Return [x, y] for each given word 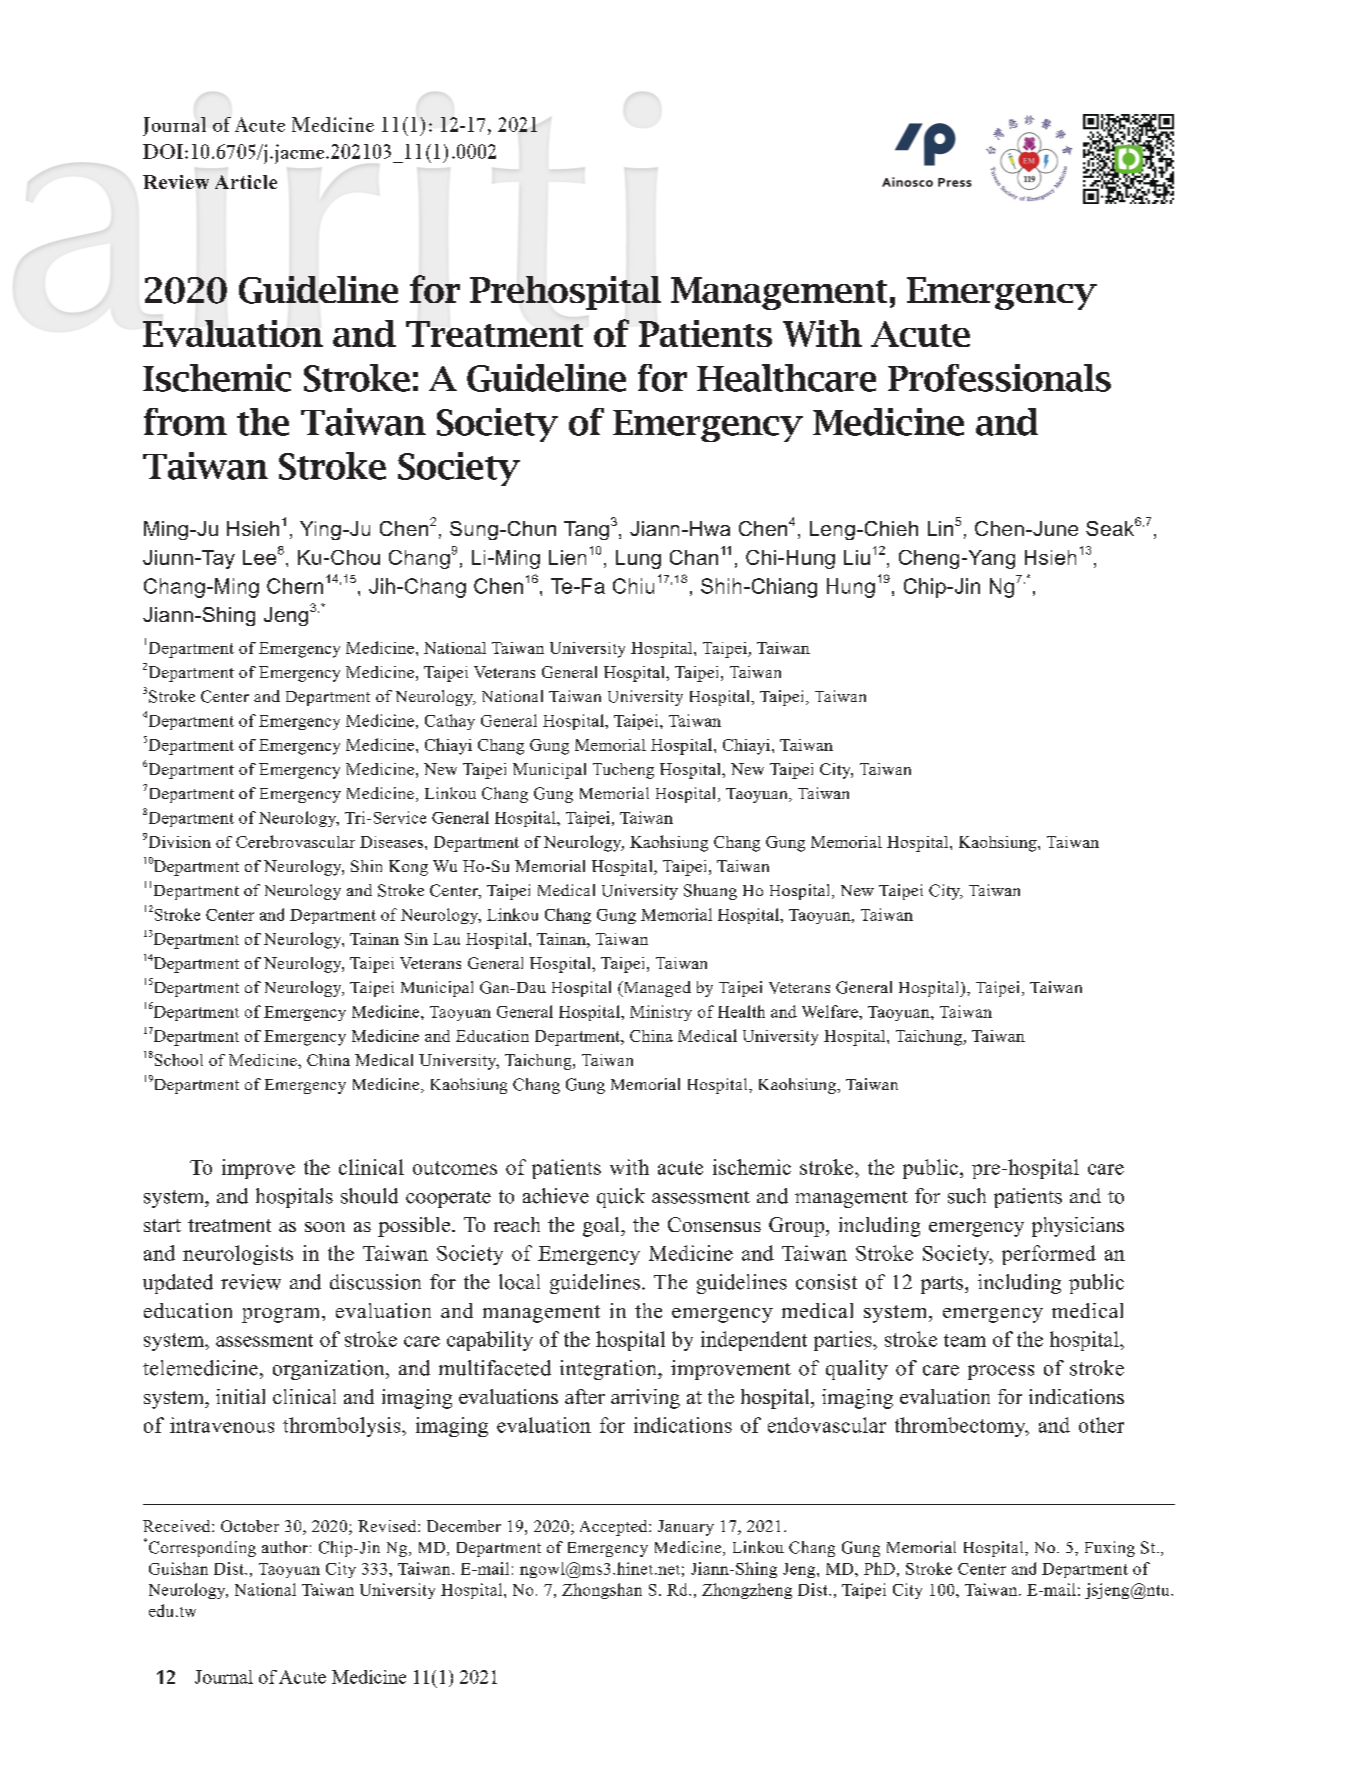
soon [325, 1227]
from [185, 422]
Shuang [710, 892]
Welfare [831, 1011]
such [967, 1196]
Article [246, 182]
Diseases [391, 842]
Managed [656, 989]
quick [621, 1198]
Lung [638, 559]
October [250, 1526]
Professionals [999, 378]
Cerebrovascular [295, 841]
